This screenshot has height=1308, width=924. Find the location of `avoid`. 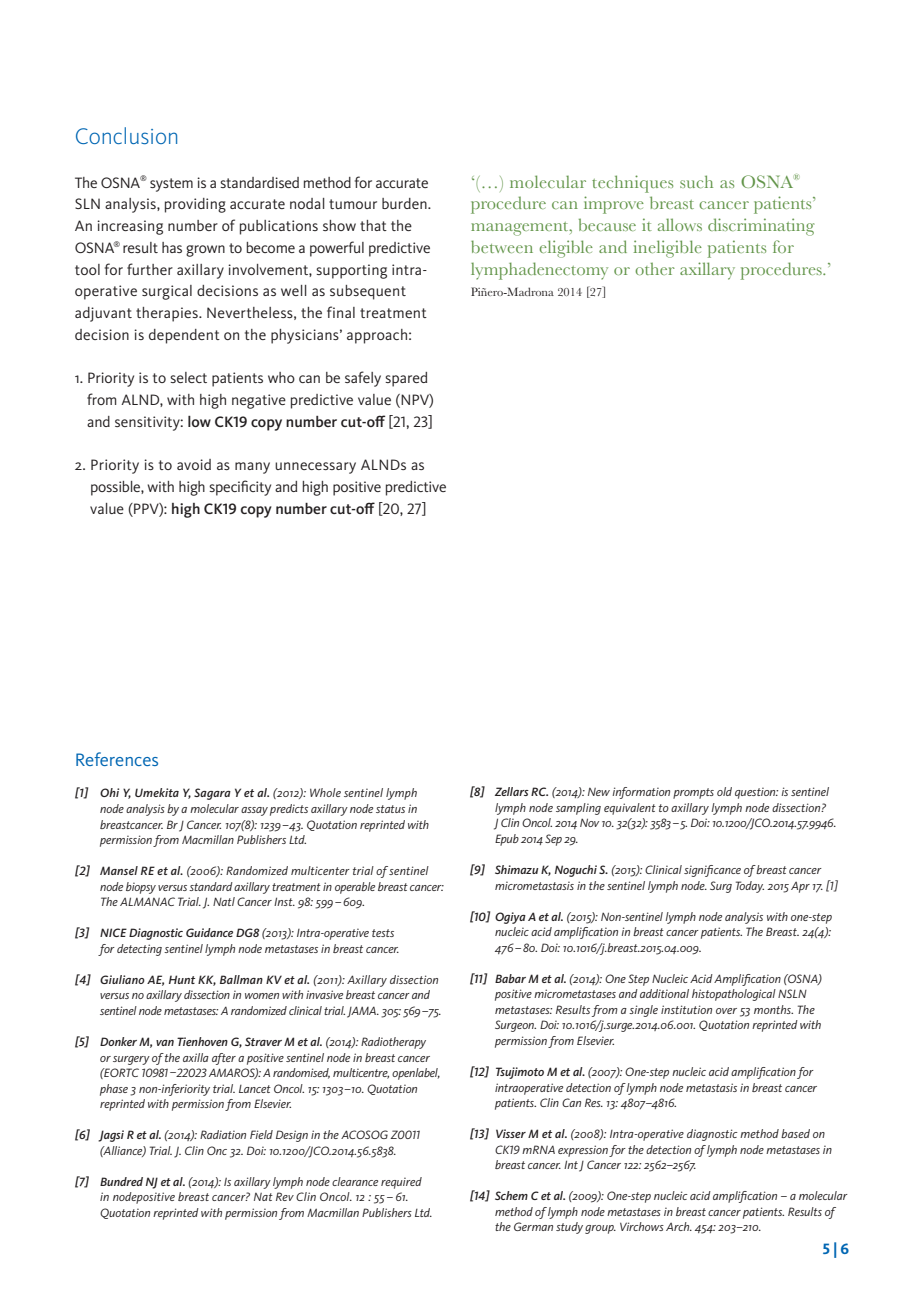

avoid is located at coordinates (194, 464).
